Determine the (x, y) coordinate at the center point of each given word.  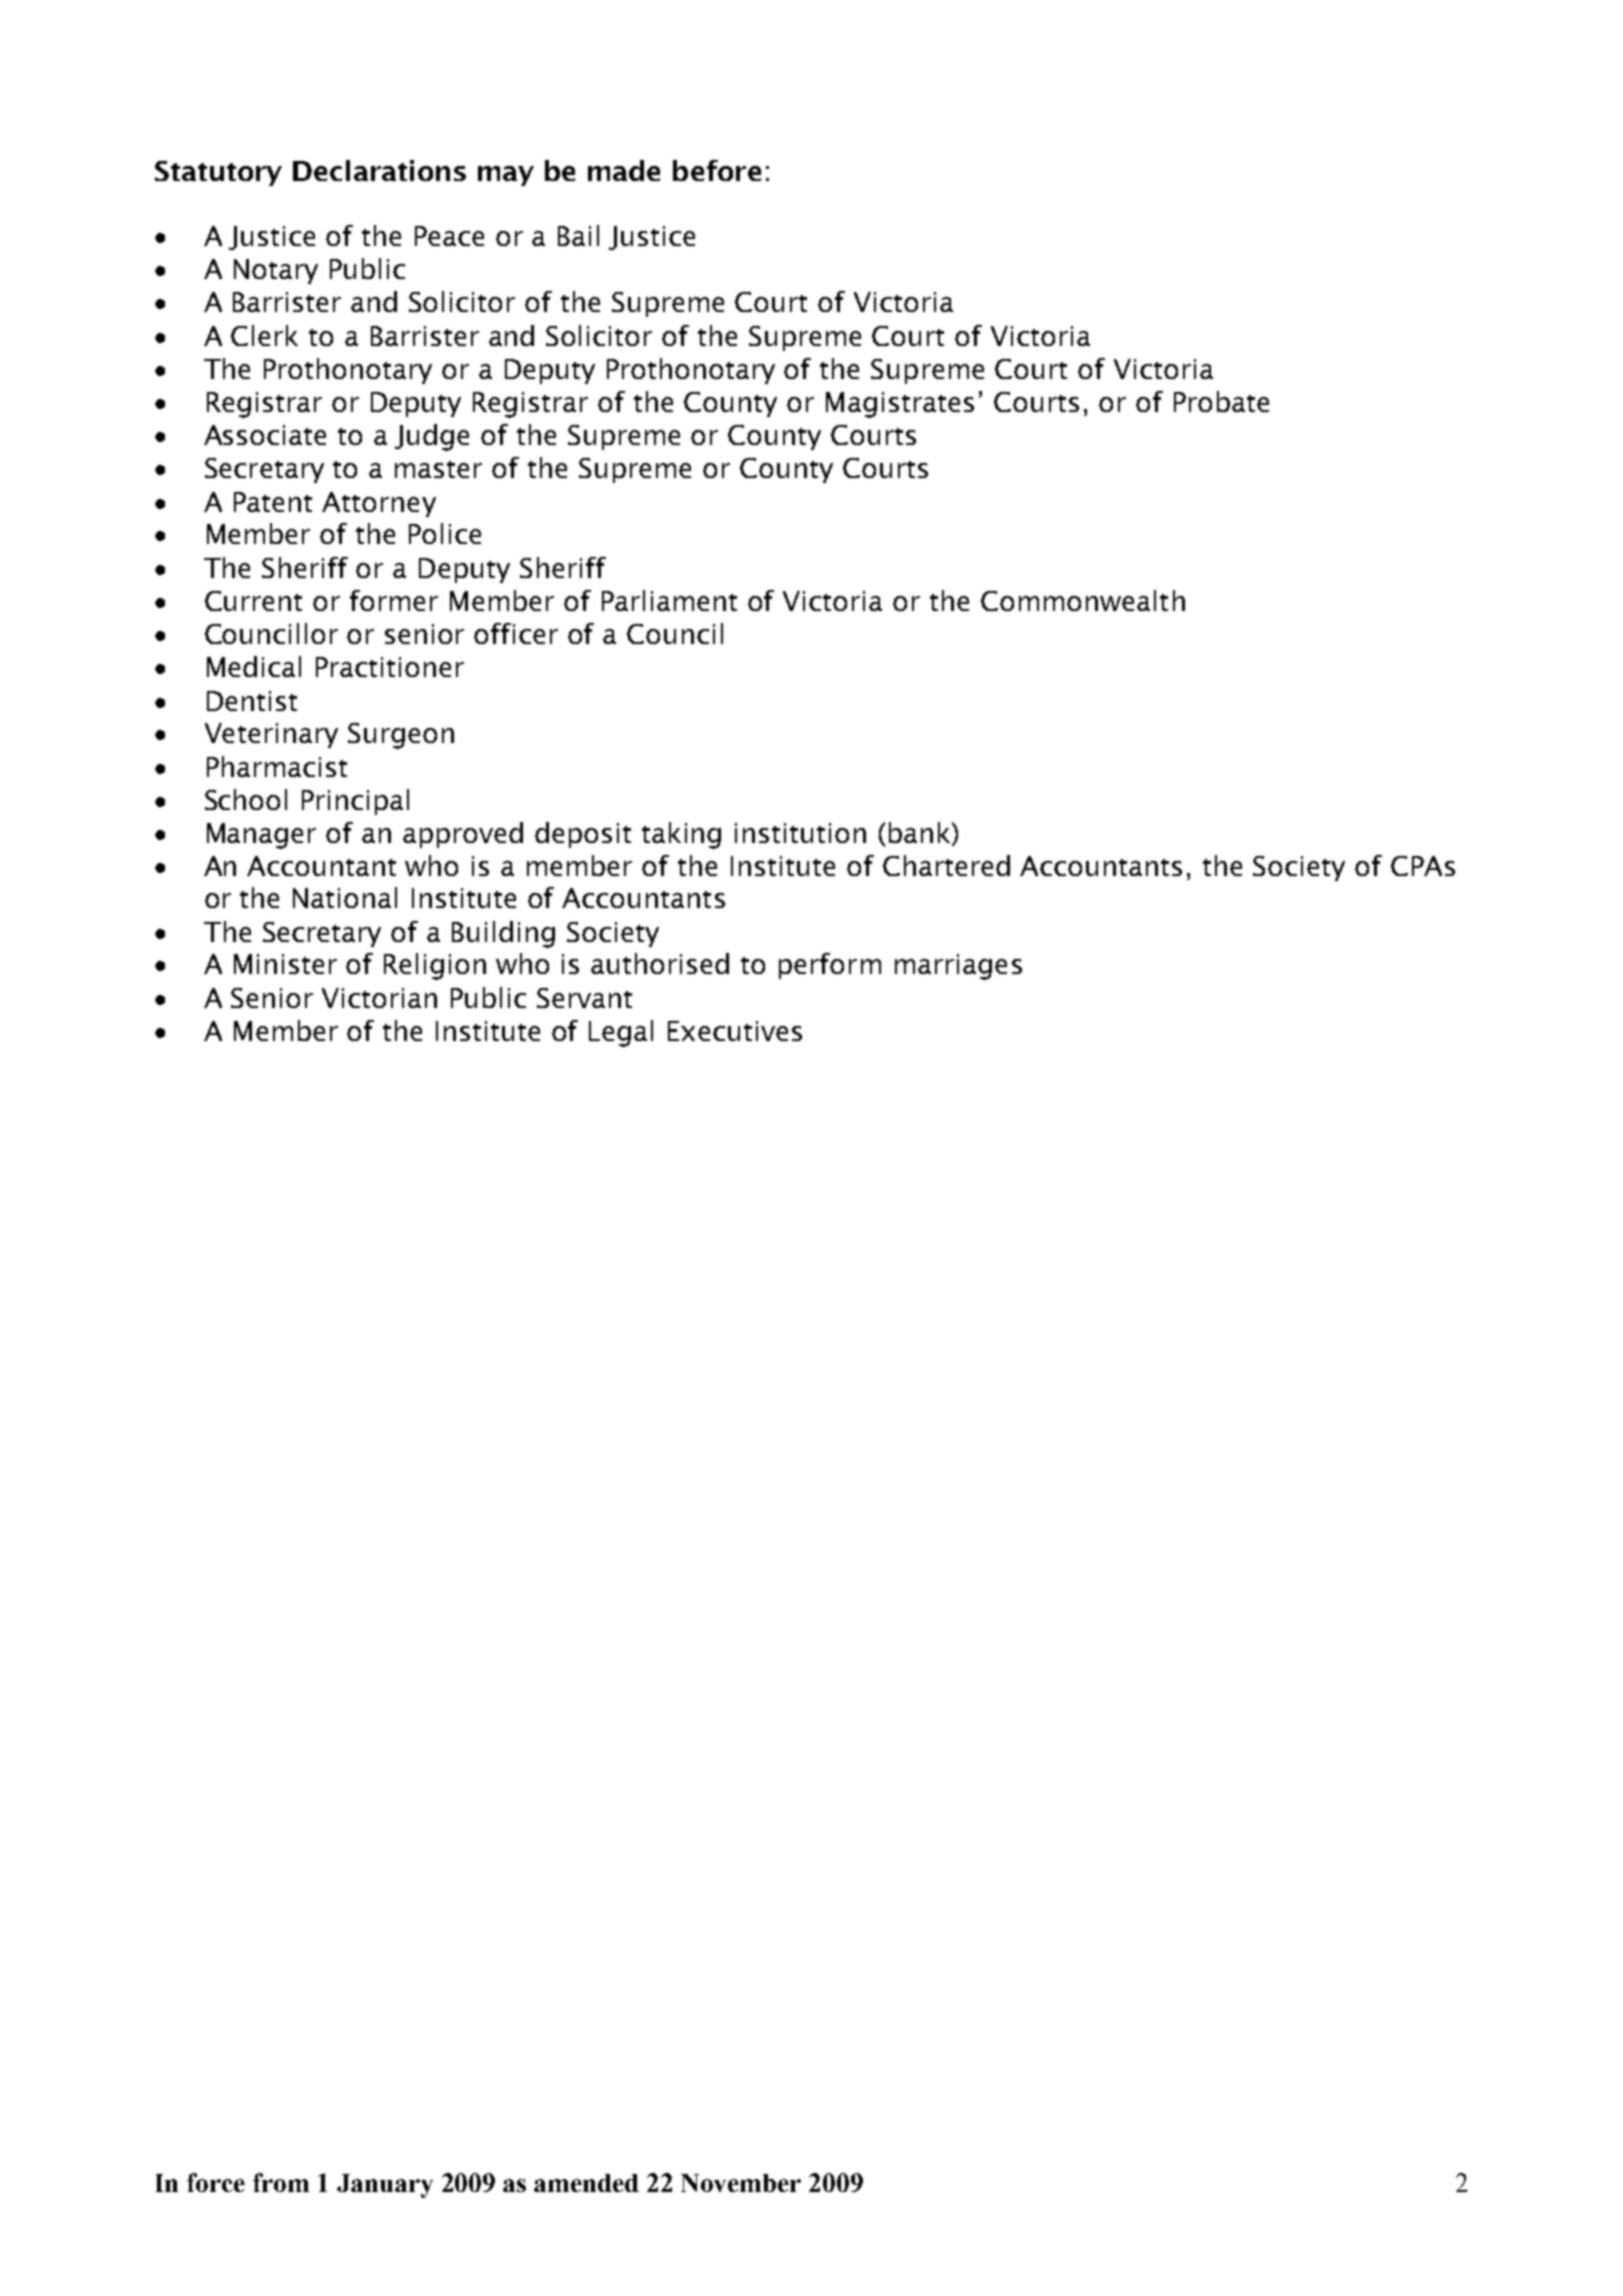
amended (586, 2183)
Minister (285, 964)
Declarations (379, 170)
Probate (1221, 401)
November (741, 2183)
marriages (958, 967)
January (385, 2186)
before (717, 170)
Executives (735, 1031)
